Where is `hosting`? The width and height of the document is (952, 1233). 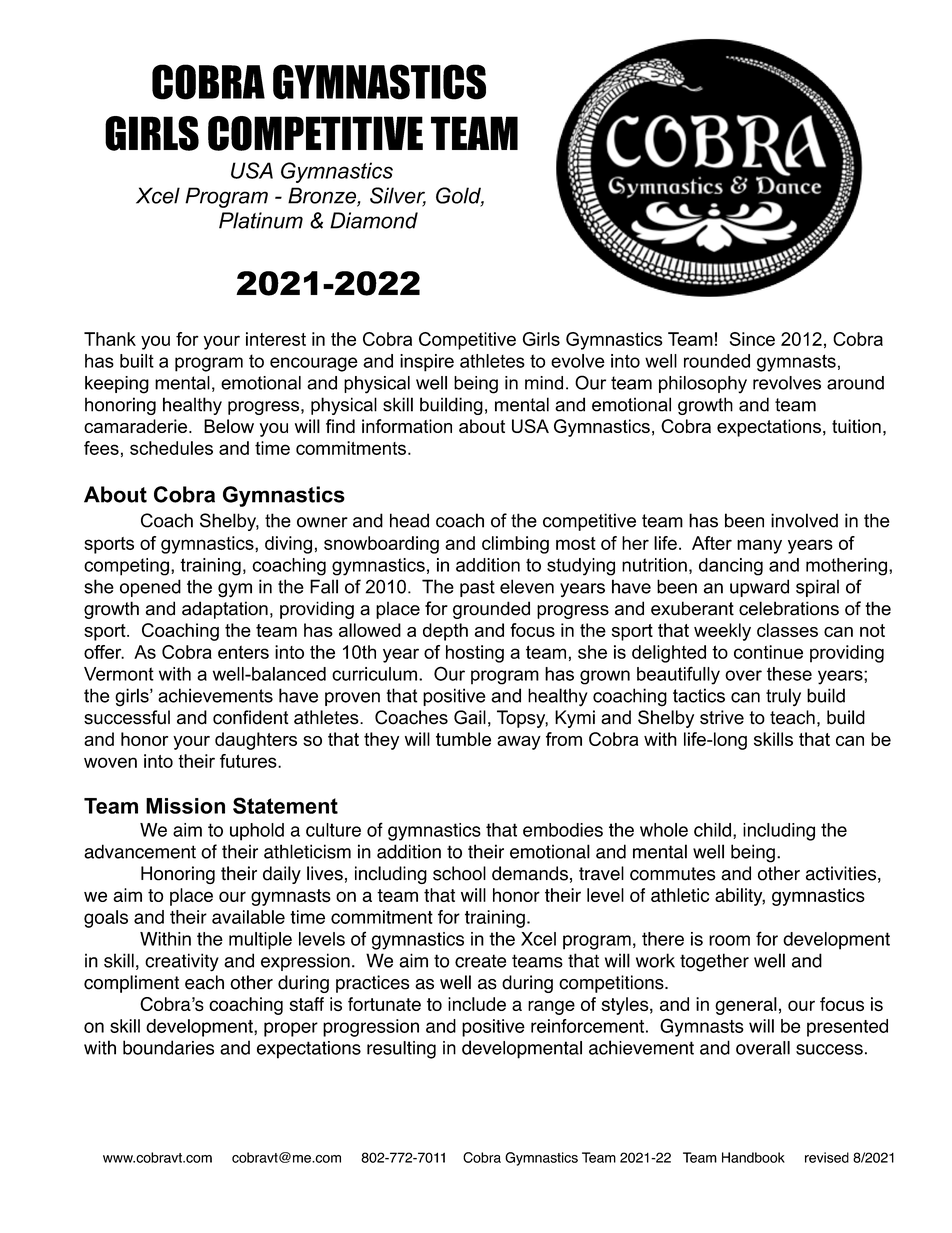 hosting is located at coordinates (475, 654).
